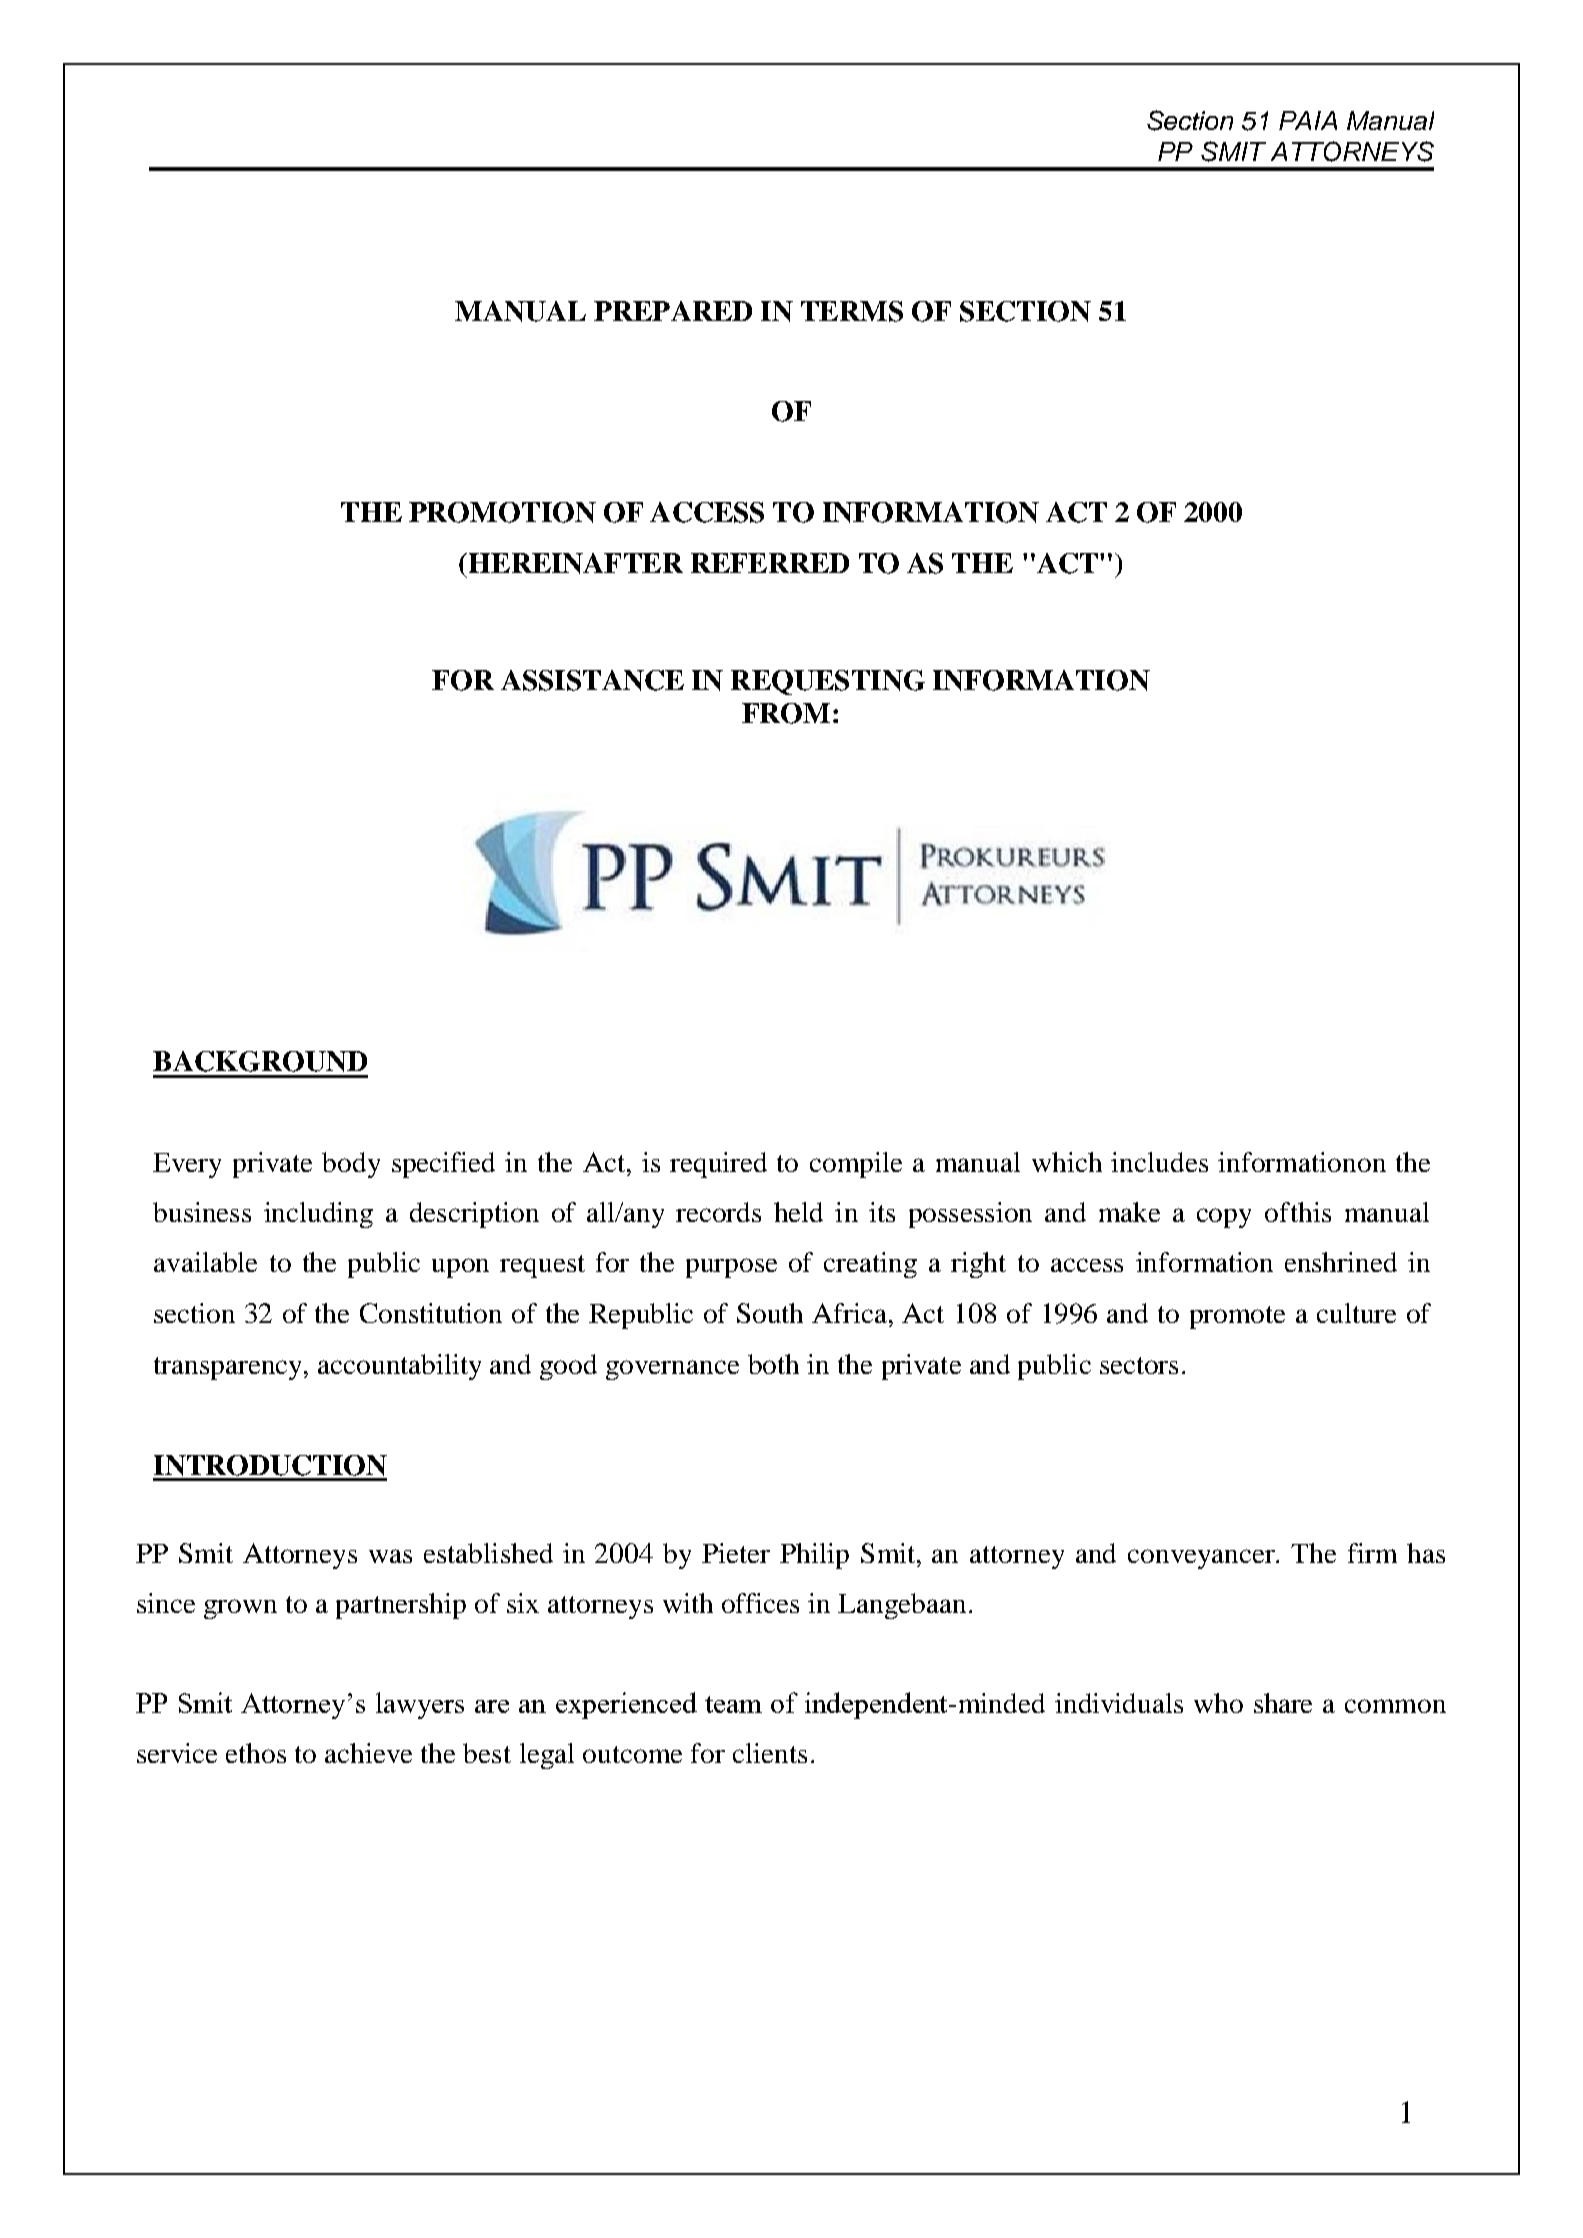 Image resolution: width=1583 pixels, height=2238 pixels. What do you see at coordinates (852, 311) in the document?
I see `TERMS` at bounding box center [852, 311].
